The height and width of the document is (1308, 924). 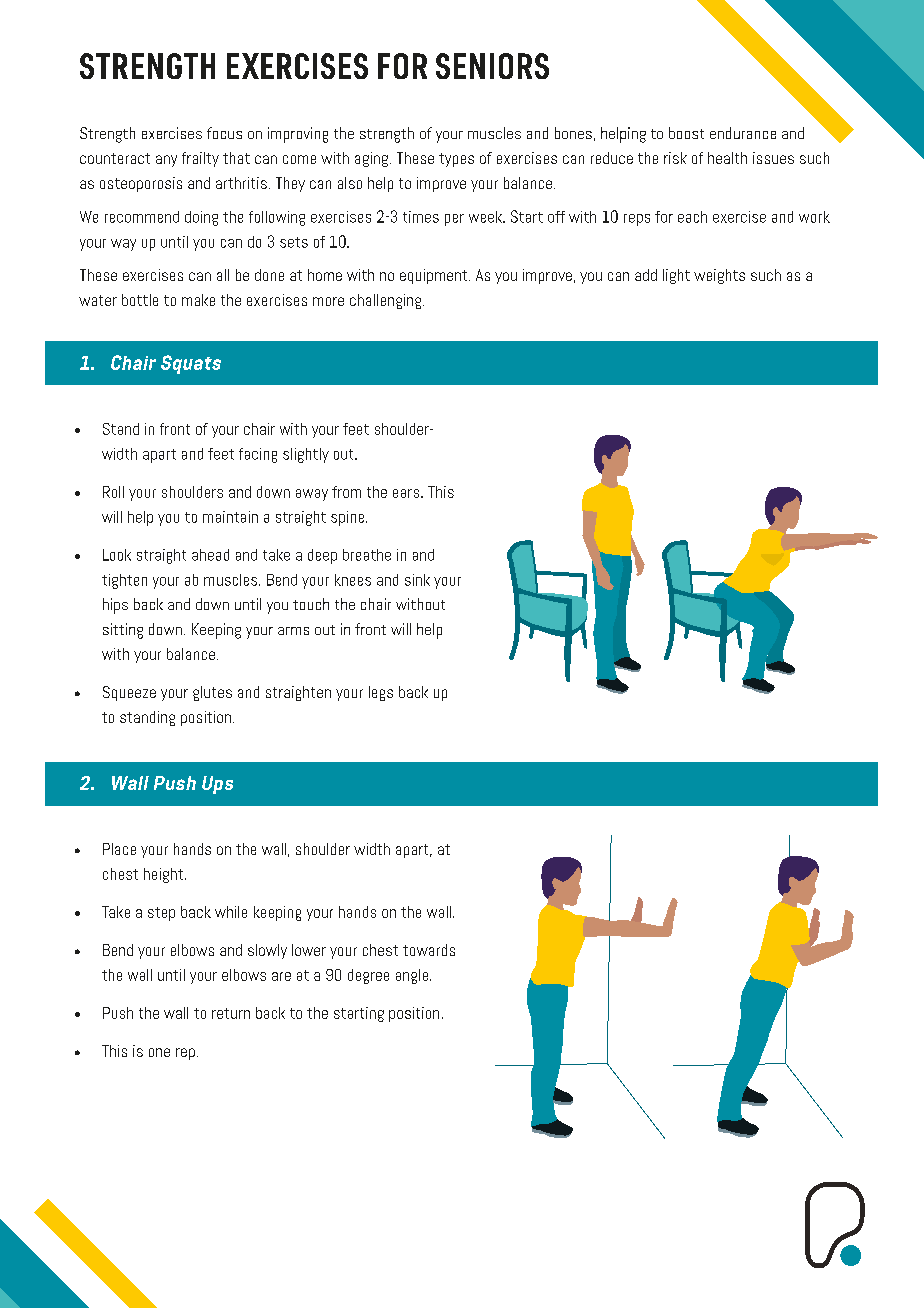 What do you see at coordinates (429, 950) in the document?
I see `towards` at bounding box center [429, 950].
